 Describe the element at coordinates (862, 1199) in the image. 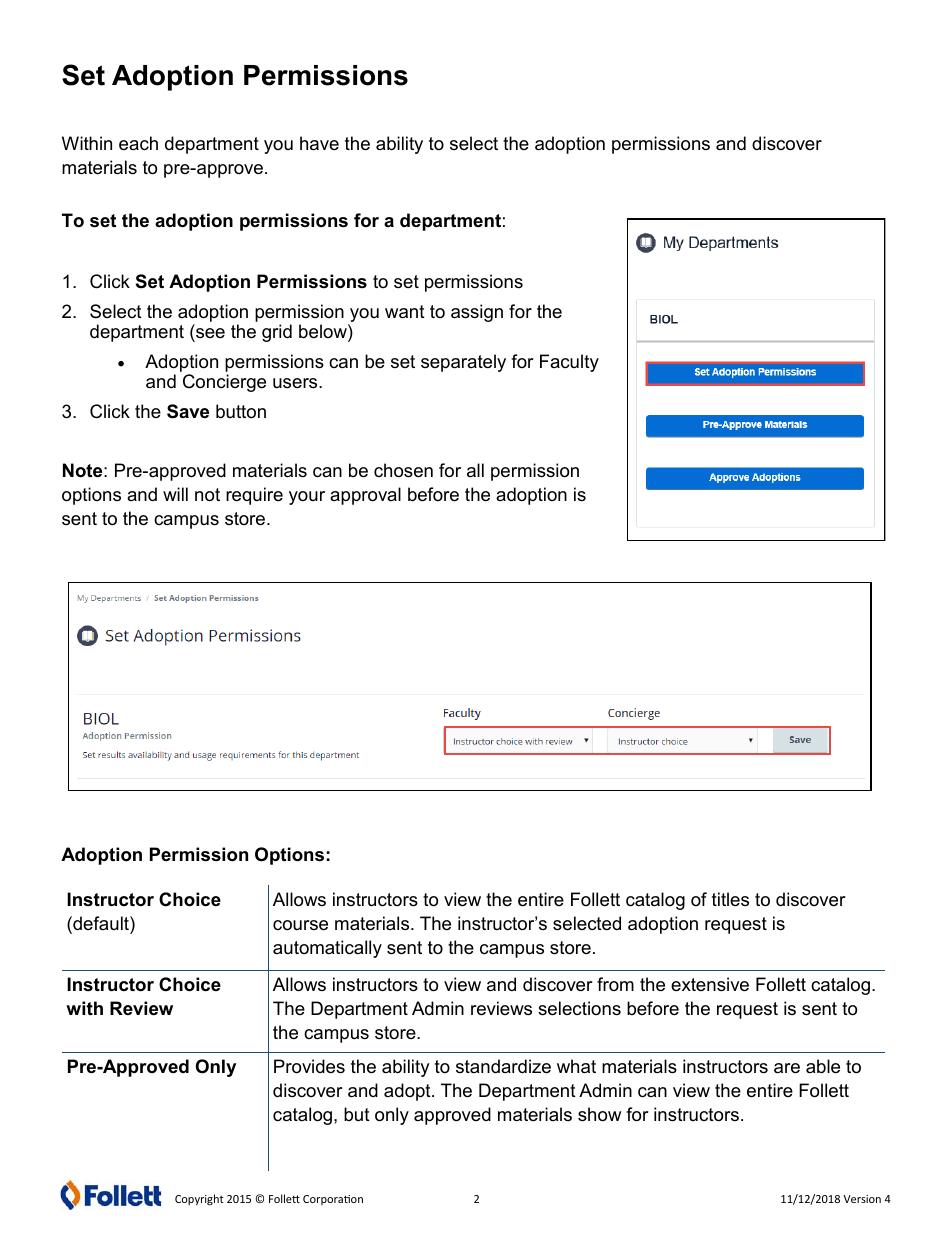

I see `Version` at that location.
